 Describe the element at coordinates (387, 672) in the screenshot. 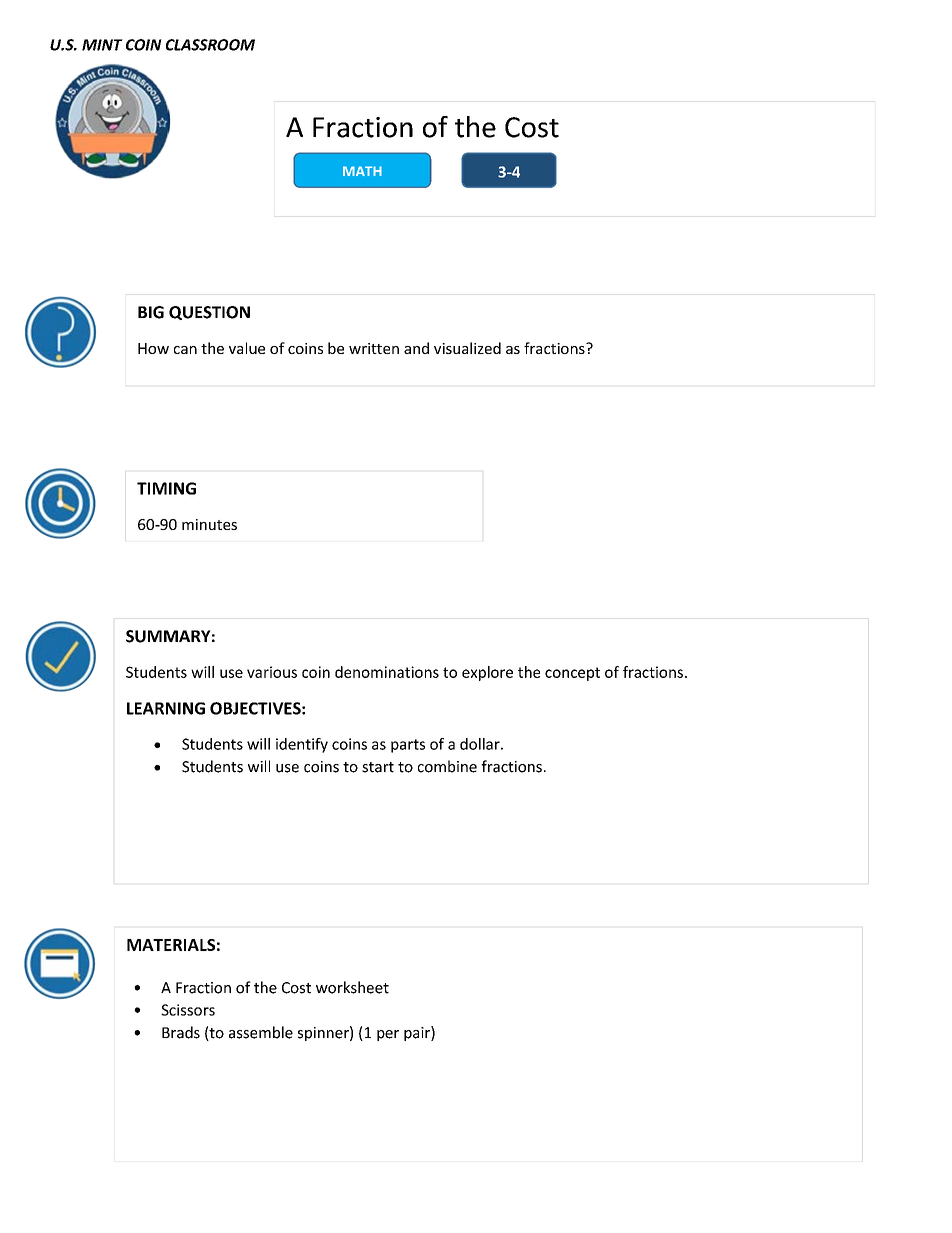

I see `denominations` at that location.
